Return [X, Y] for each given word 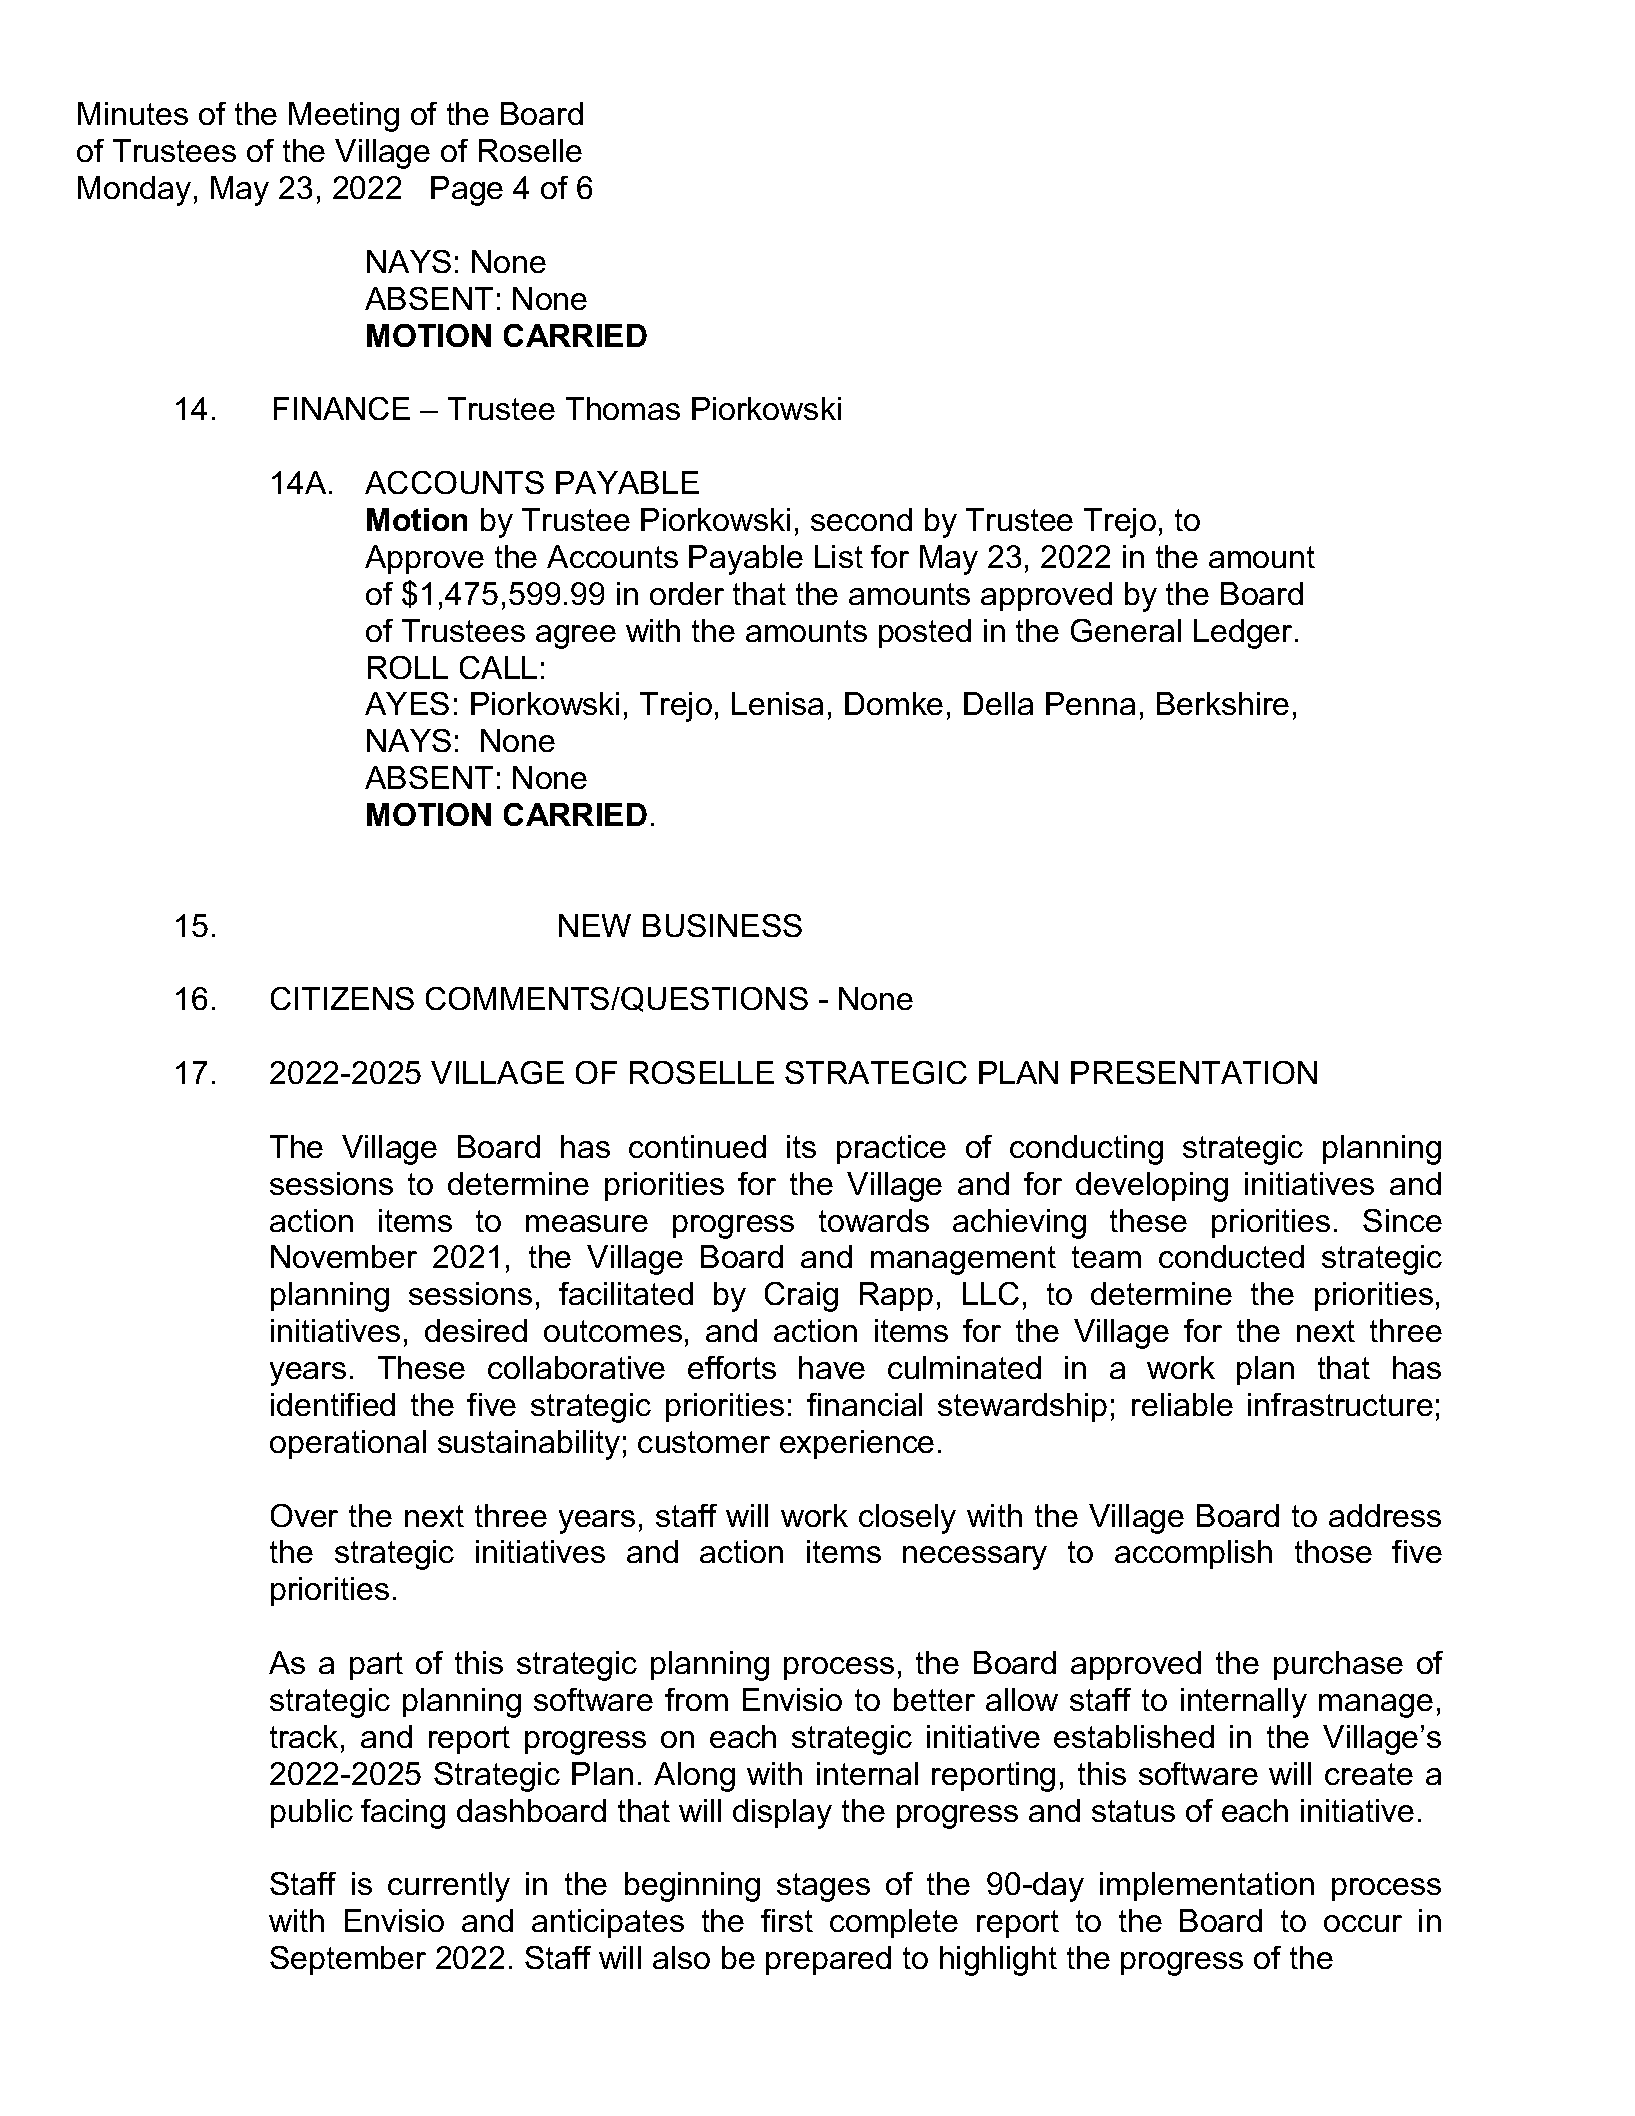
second [861, 519]
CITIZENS [342, 998]
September [348, 1960]
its [801, 1146]
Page [467, 191]
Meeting [344, 117]
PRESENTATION [1194, 1072]
